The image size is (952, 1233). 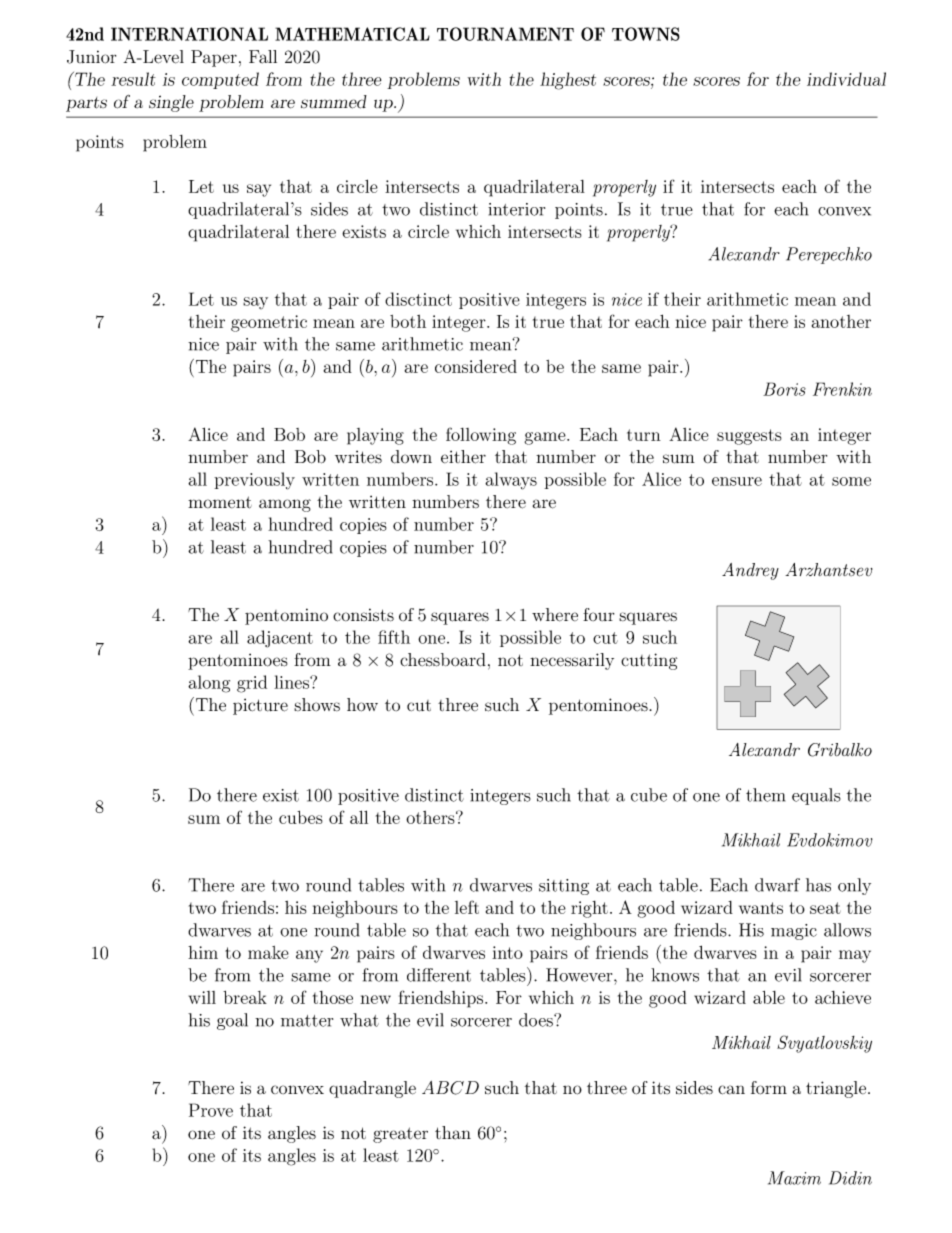 What do you see at coordinates (505, 34) in the page?
I see `TOURNAMENT` at bounding box center [505, 34].
